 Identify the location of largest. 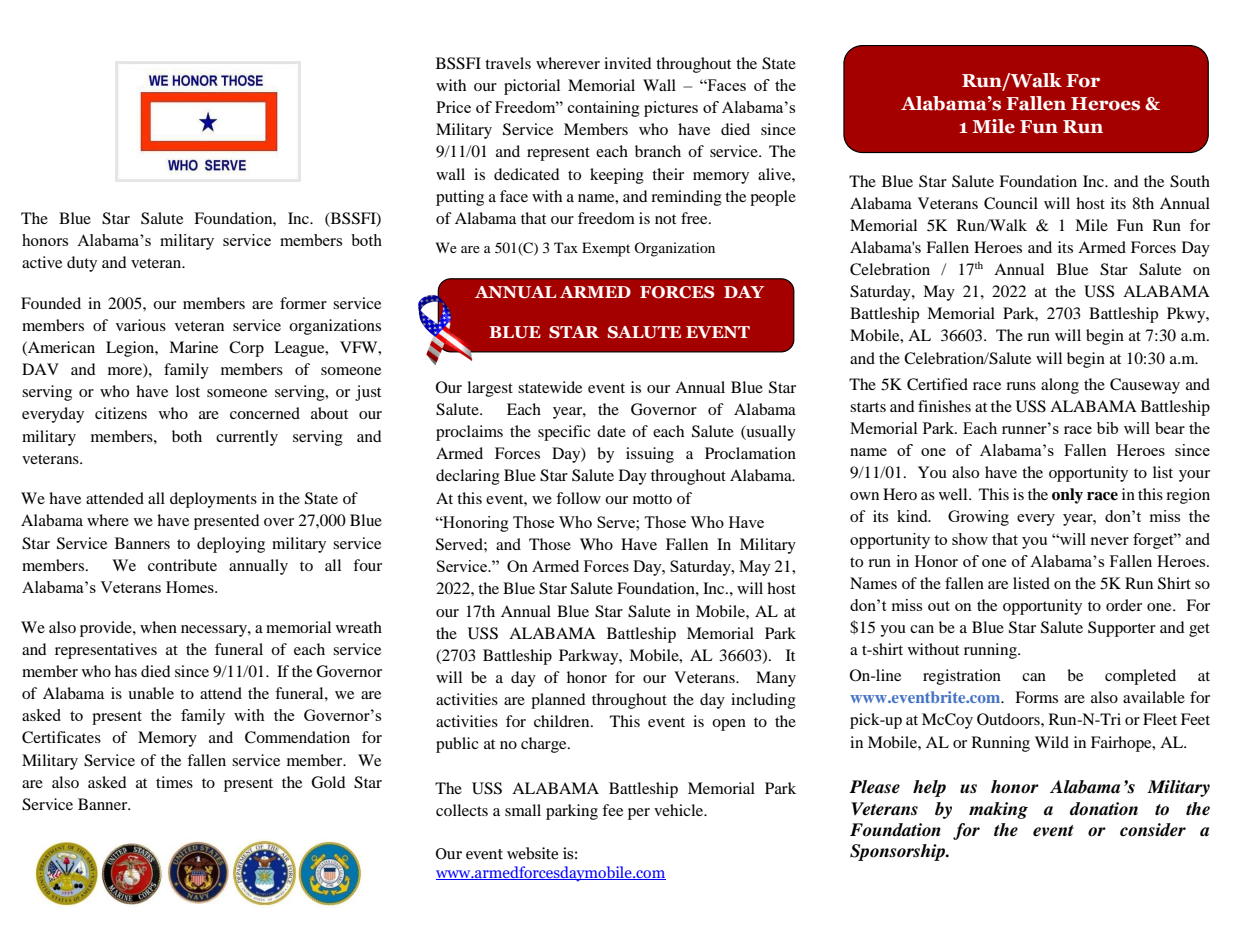
(490, 389).
